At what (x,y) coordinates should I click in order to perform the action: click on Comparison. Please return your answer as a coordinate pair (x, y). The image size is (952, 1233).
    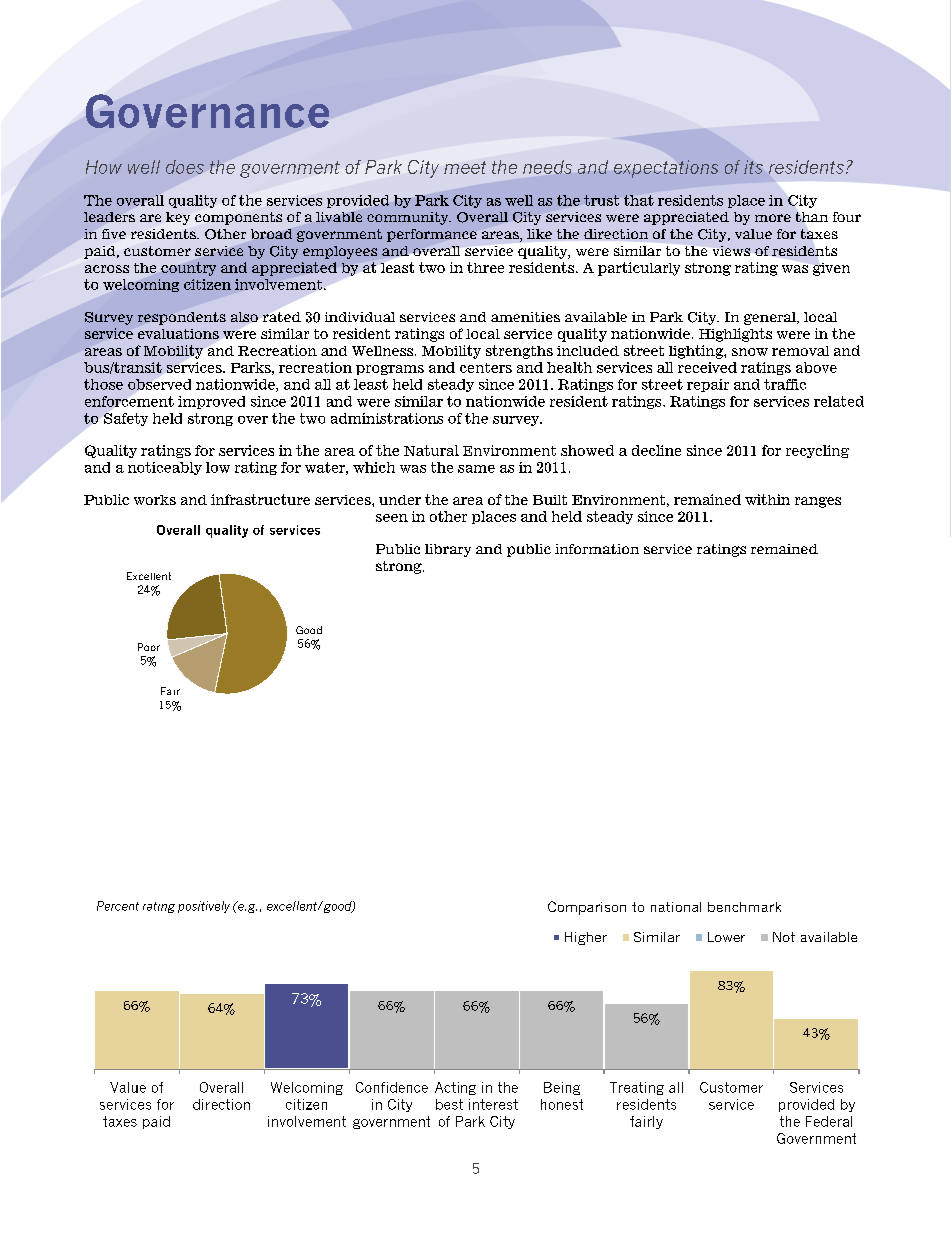
    Looking at the image, I should click on (587, 908).
